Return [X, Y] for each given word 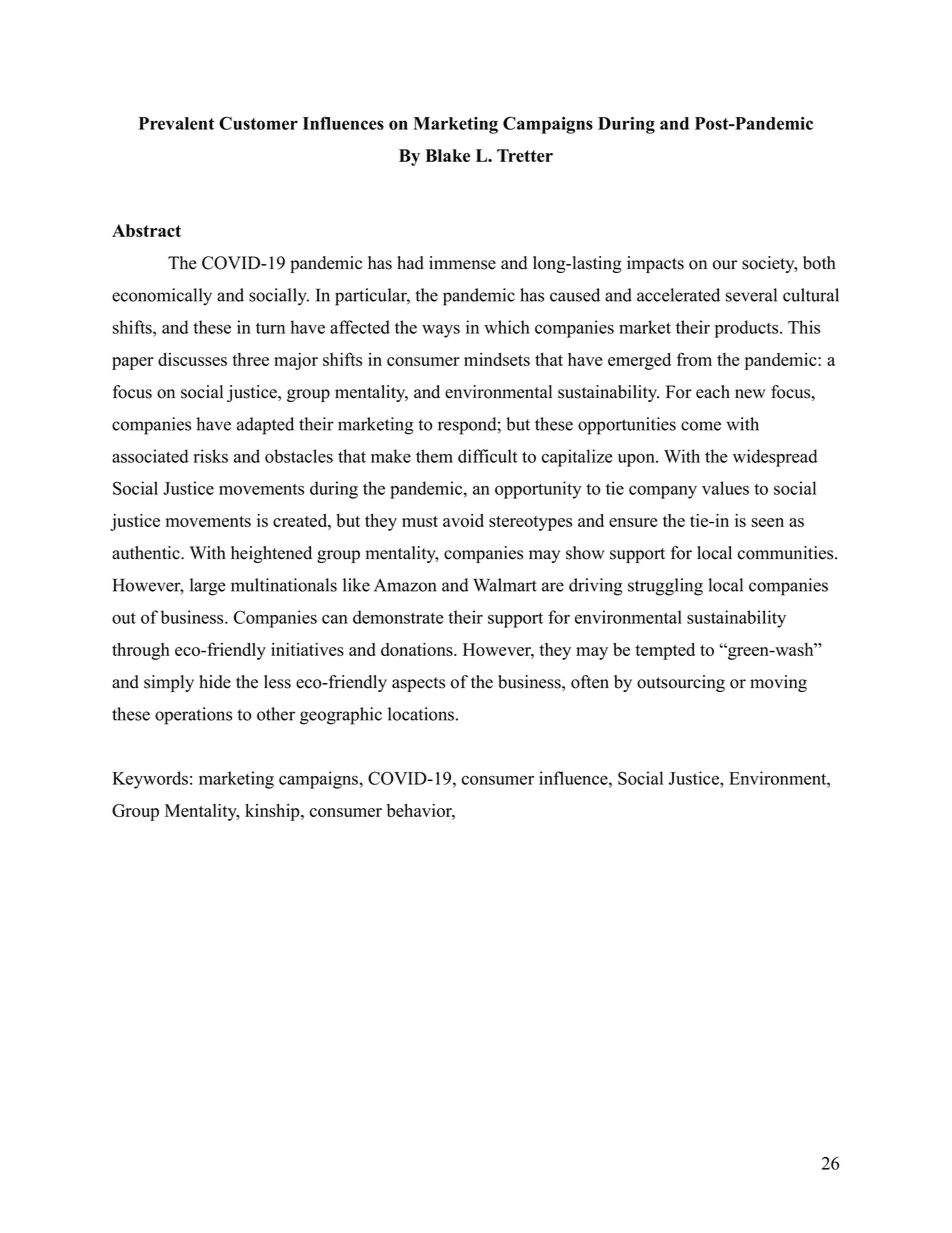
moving [778, 683]
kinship [273, 812]
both [819, 263]
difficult [488, 456]
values [725, 488]
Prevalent [177, 123]
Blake [447, 155]
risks [211, 456]
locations [421, 714]
